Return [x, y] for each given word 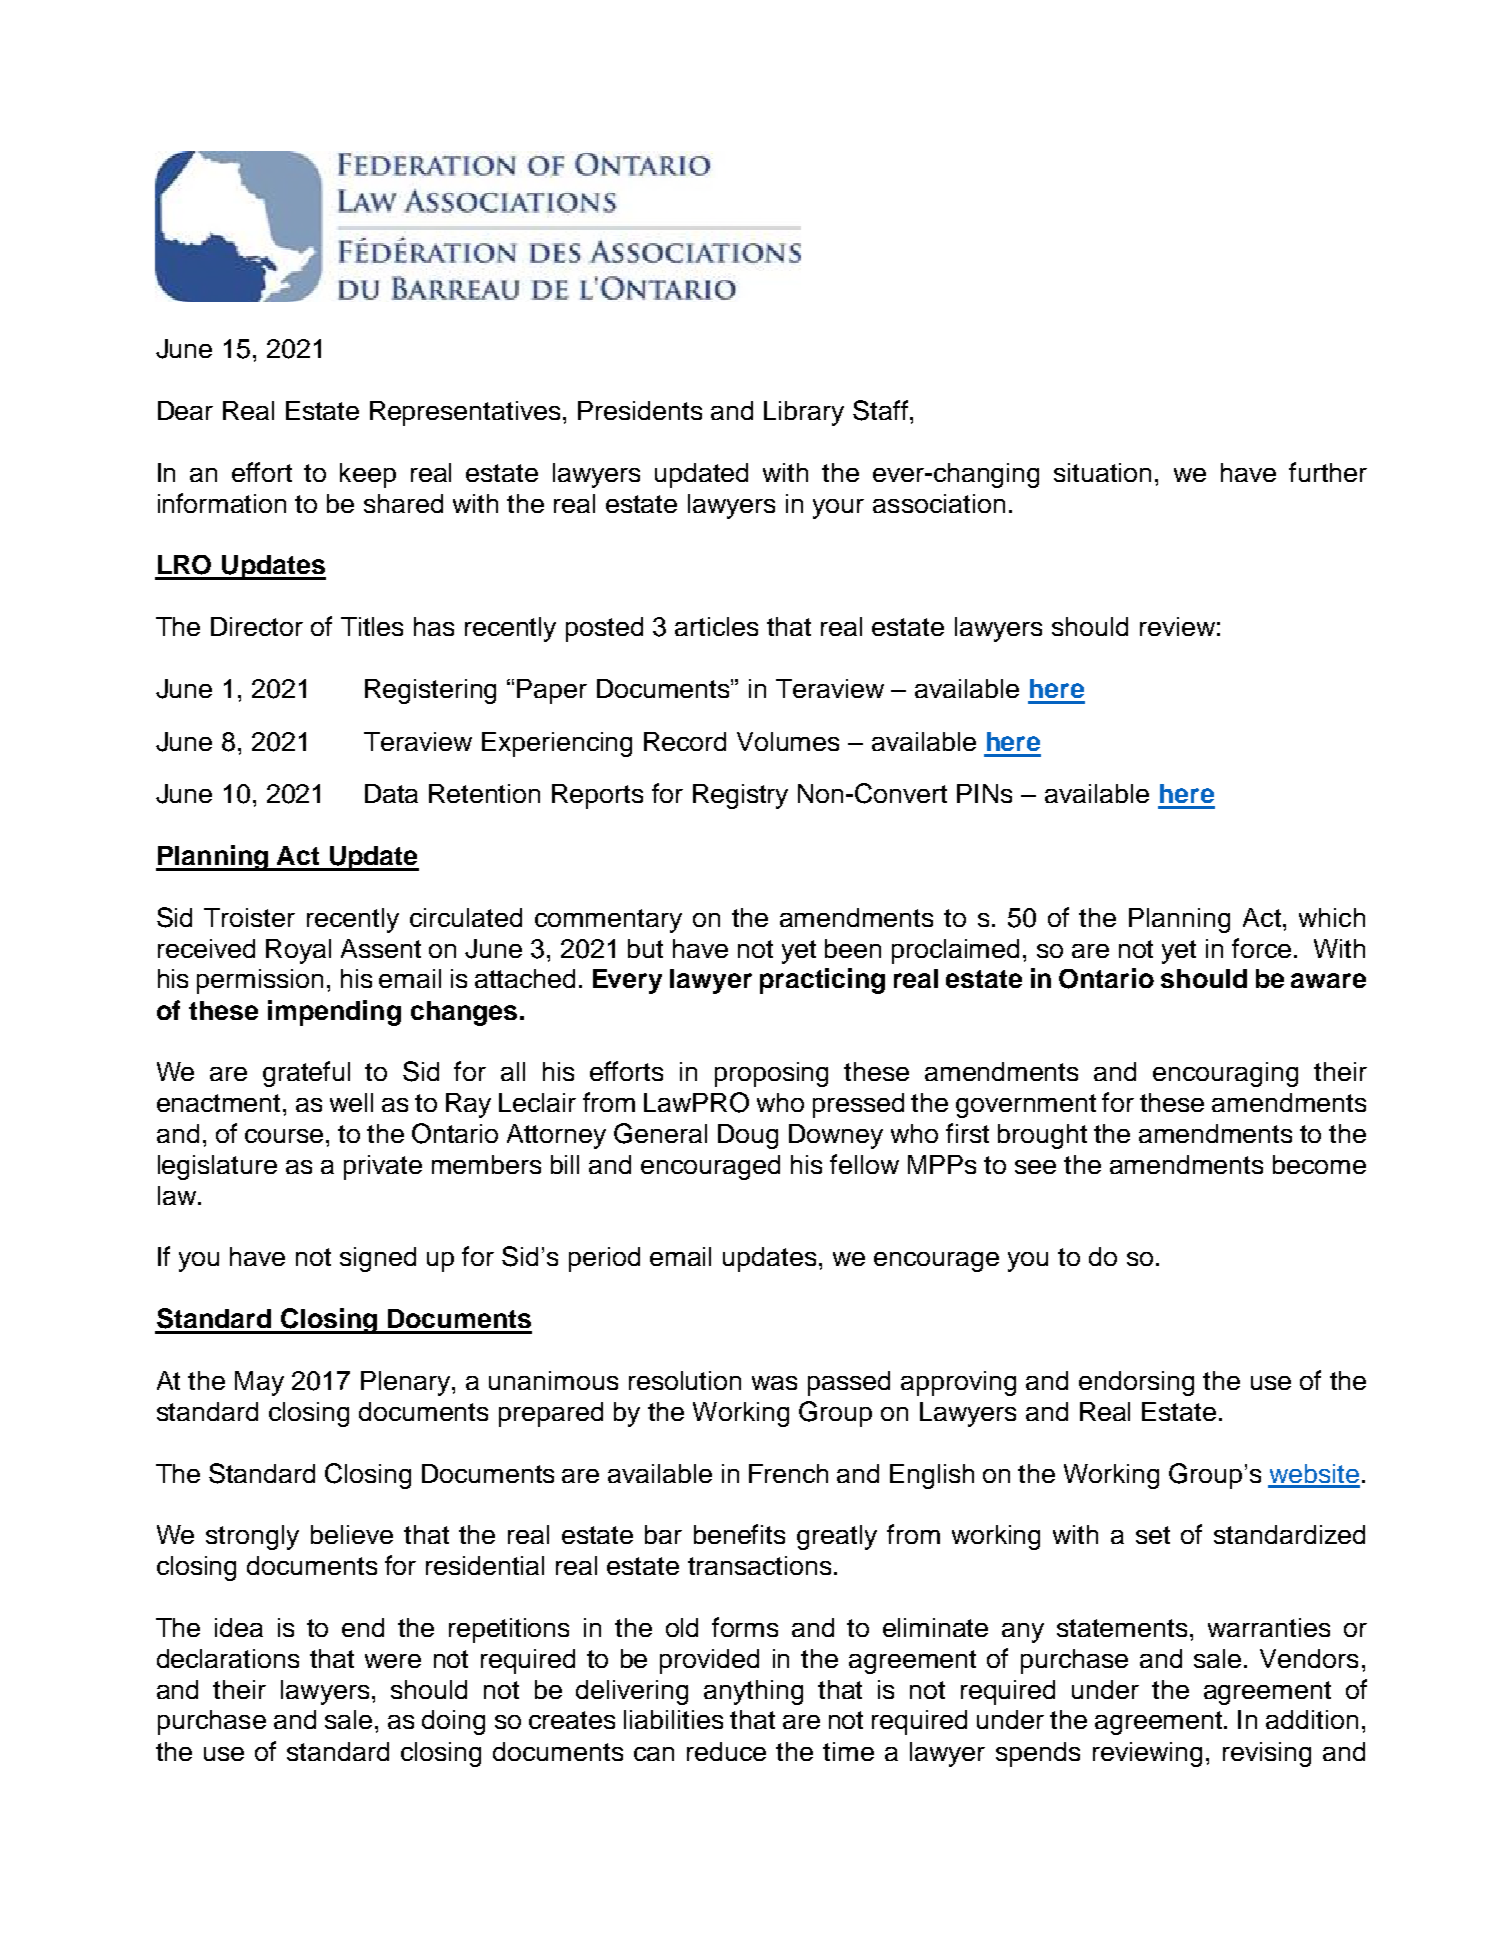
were [393, 1661]
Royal [298, 951]
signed [378, 1259]
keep [368, 475]
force [1261, 948]
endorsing [1136, 1383]
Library [804, 413]
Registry [740, 796]
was [774, 1383]
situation [1102, 472]
